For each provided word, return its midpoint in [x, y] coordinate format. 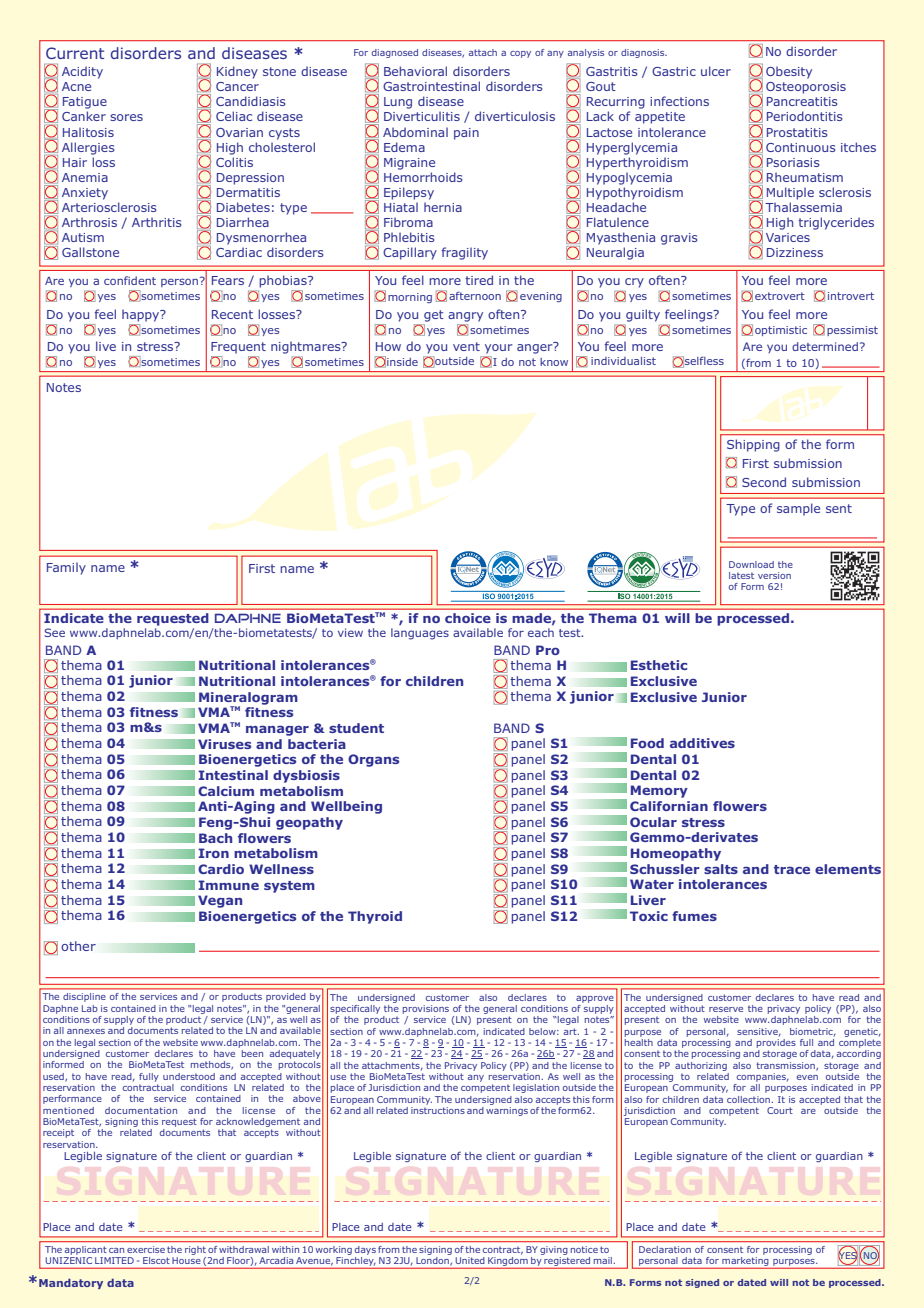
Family [66, 568]
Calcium [226, 791]
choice [468, 618]
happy [142, 315]
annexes [86, 1031]
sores [126, 117]
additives [702, 743]
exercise [146, 1249]
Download [751, 564]
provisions [426, 1009]
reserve [726, 1009]
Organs [373, 760]
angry [465, 317]
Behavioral [415, 71]
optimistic [781, 331]
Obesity [789, 72]
